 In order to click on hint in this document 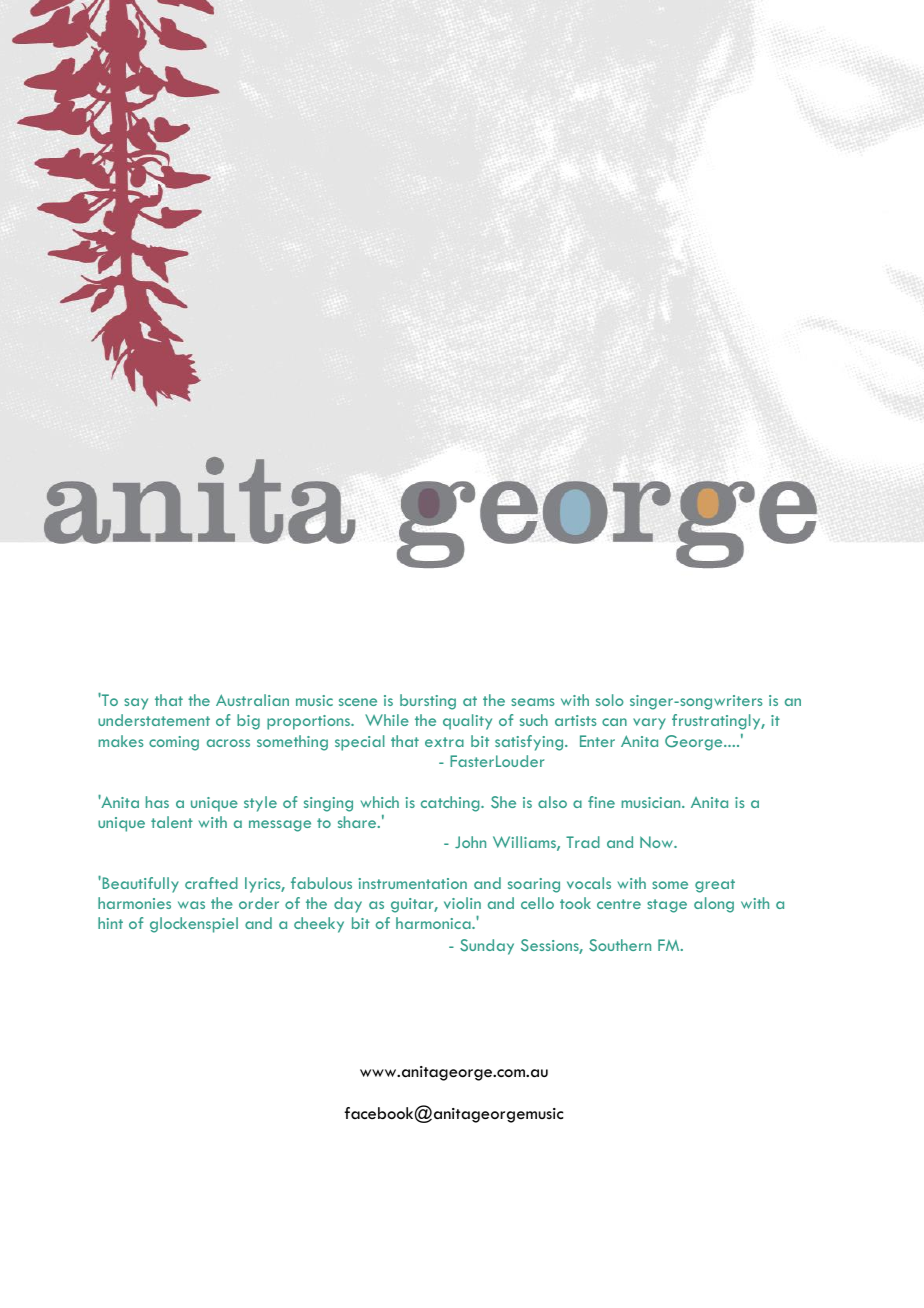, I will do `click(110, 923)`.
